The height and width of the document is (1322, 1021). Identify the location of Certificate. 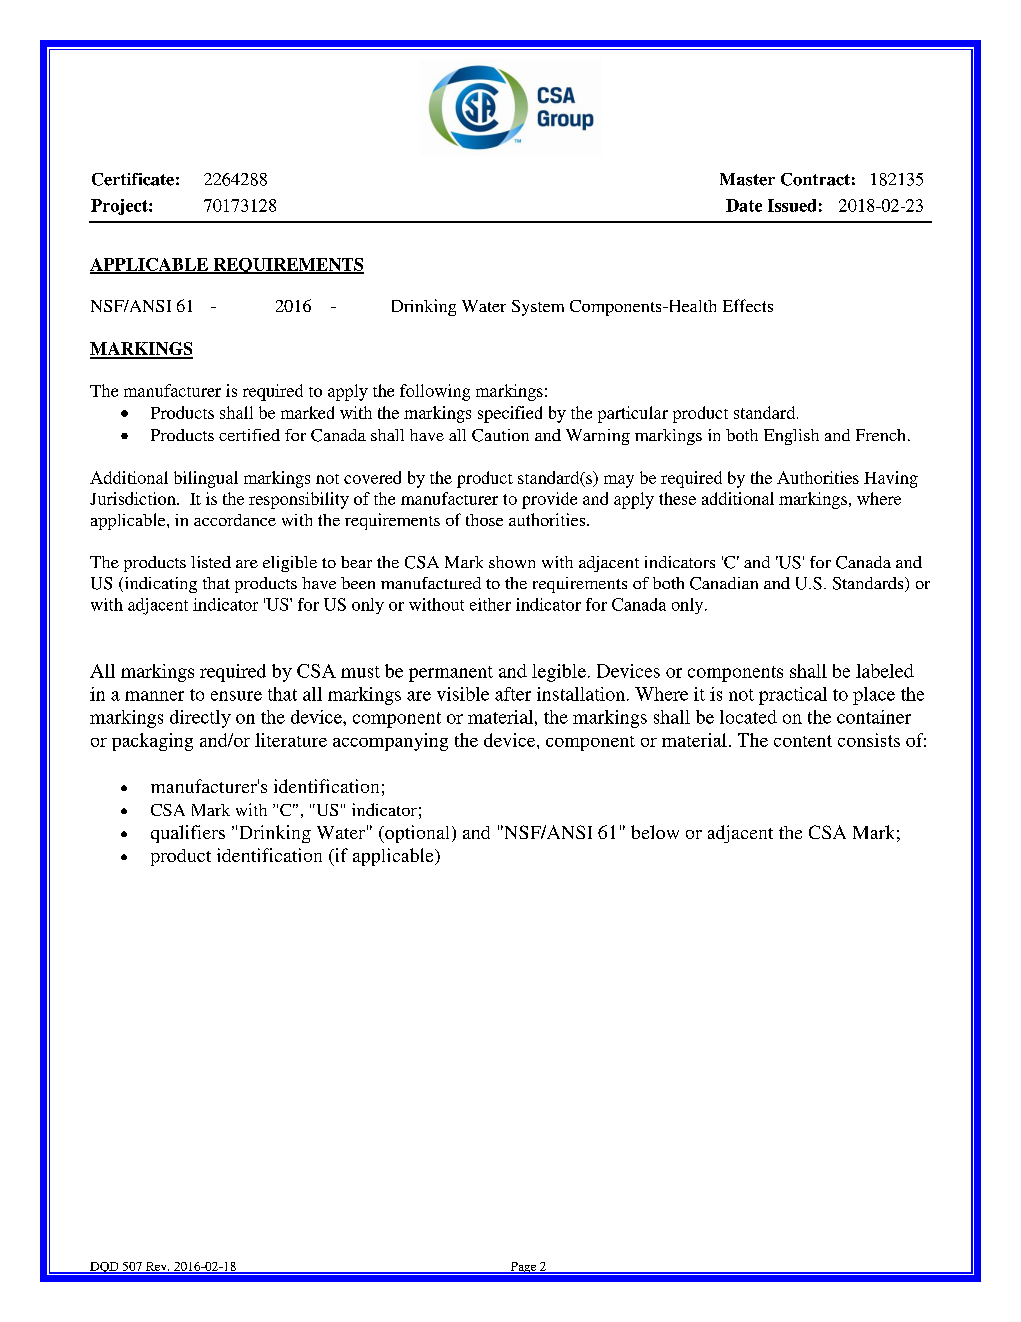
(133, 179).
